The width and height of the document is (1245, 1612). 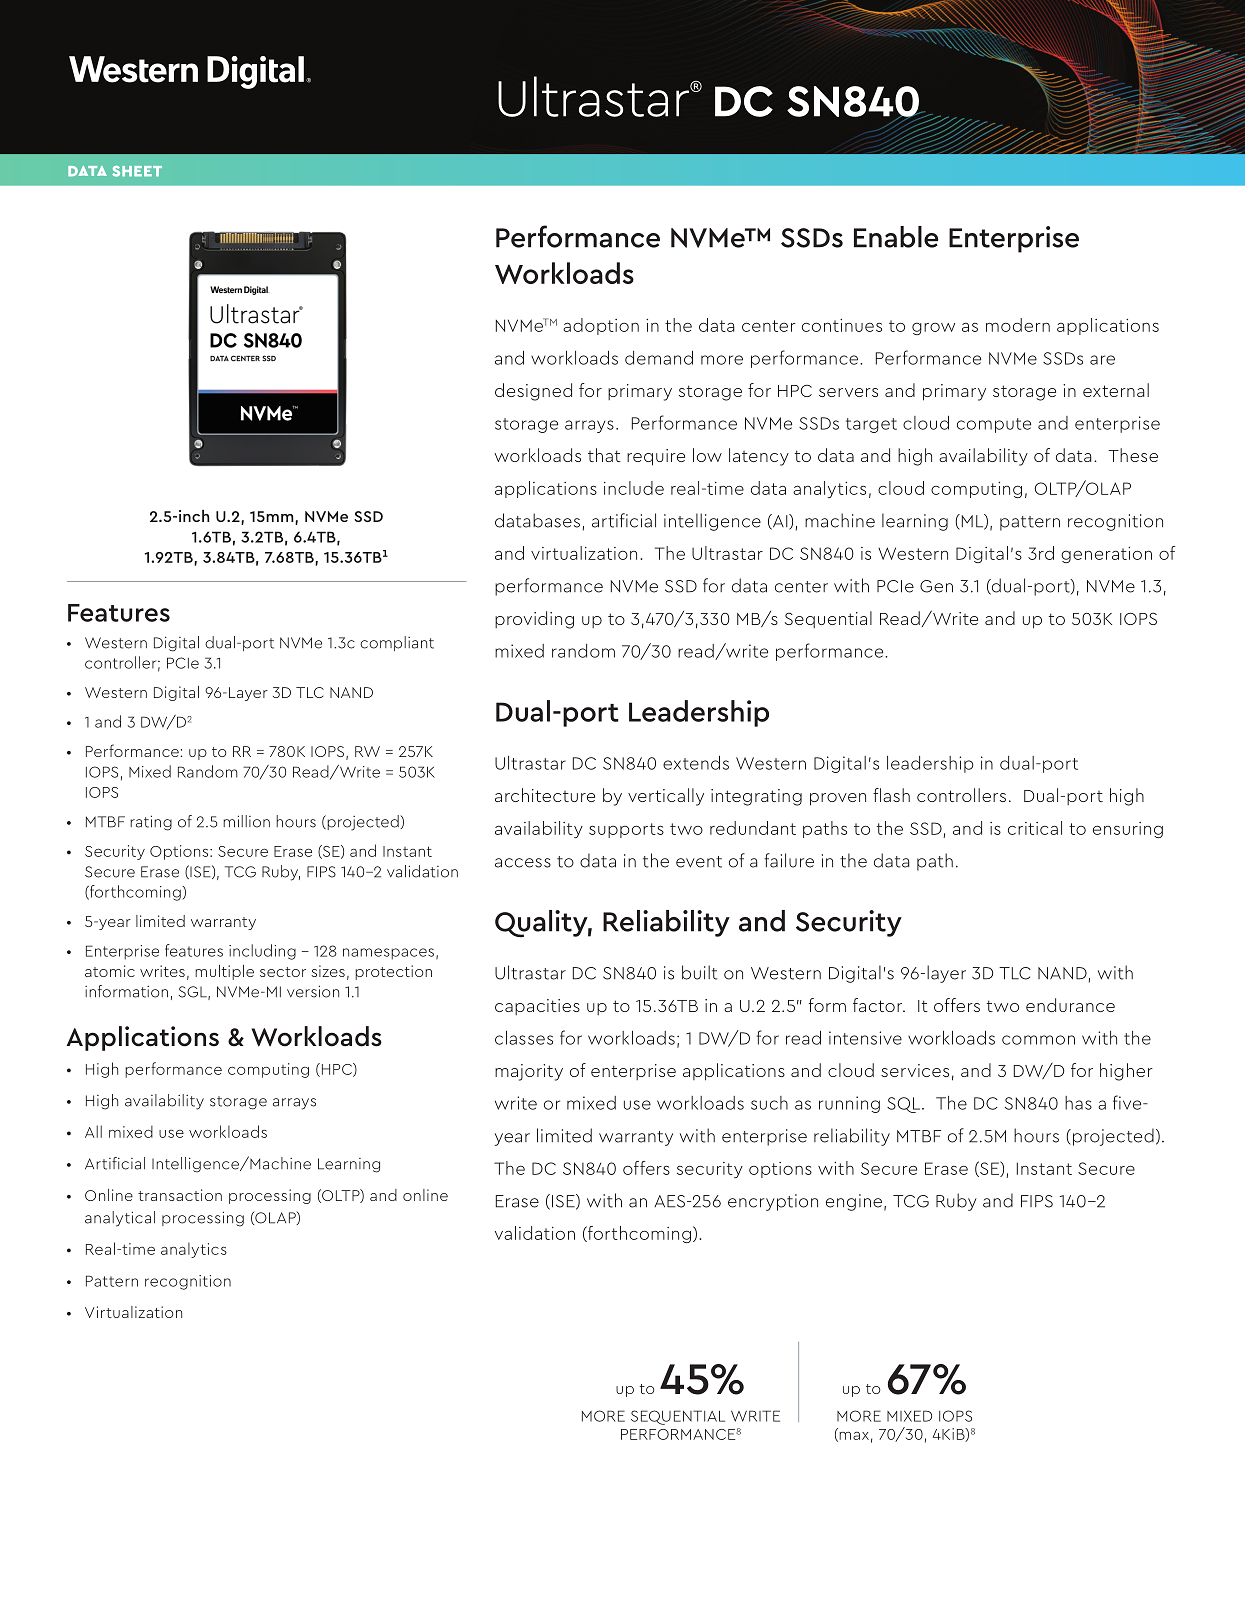 I want to click on critical, so click(x=1035, y=828).
